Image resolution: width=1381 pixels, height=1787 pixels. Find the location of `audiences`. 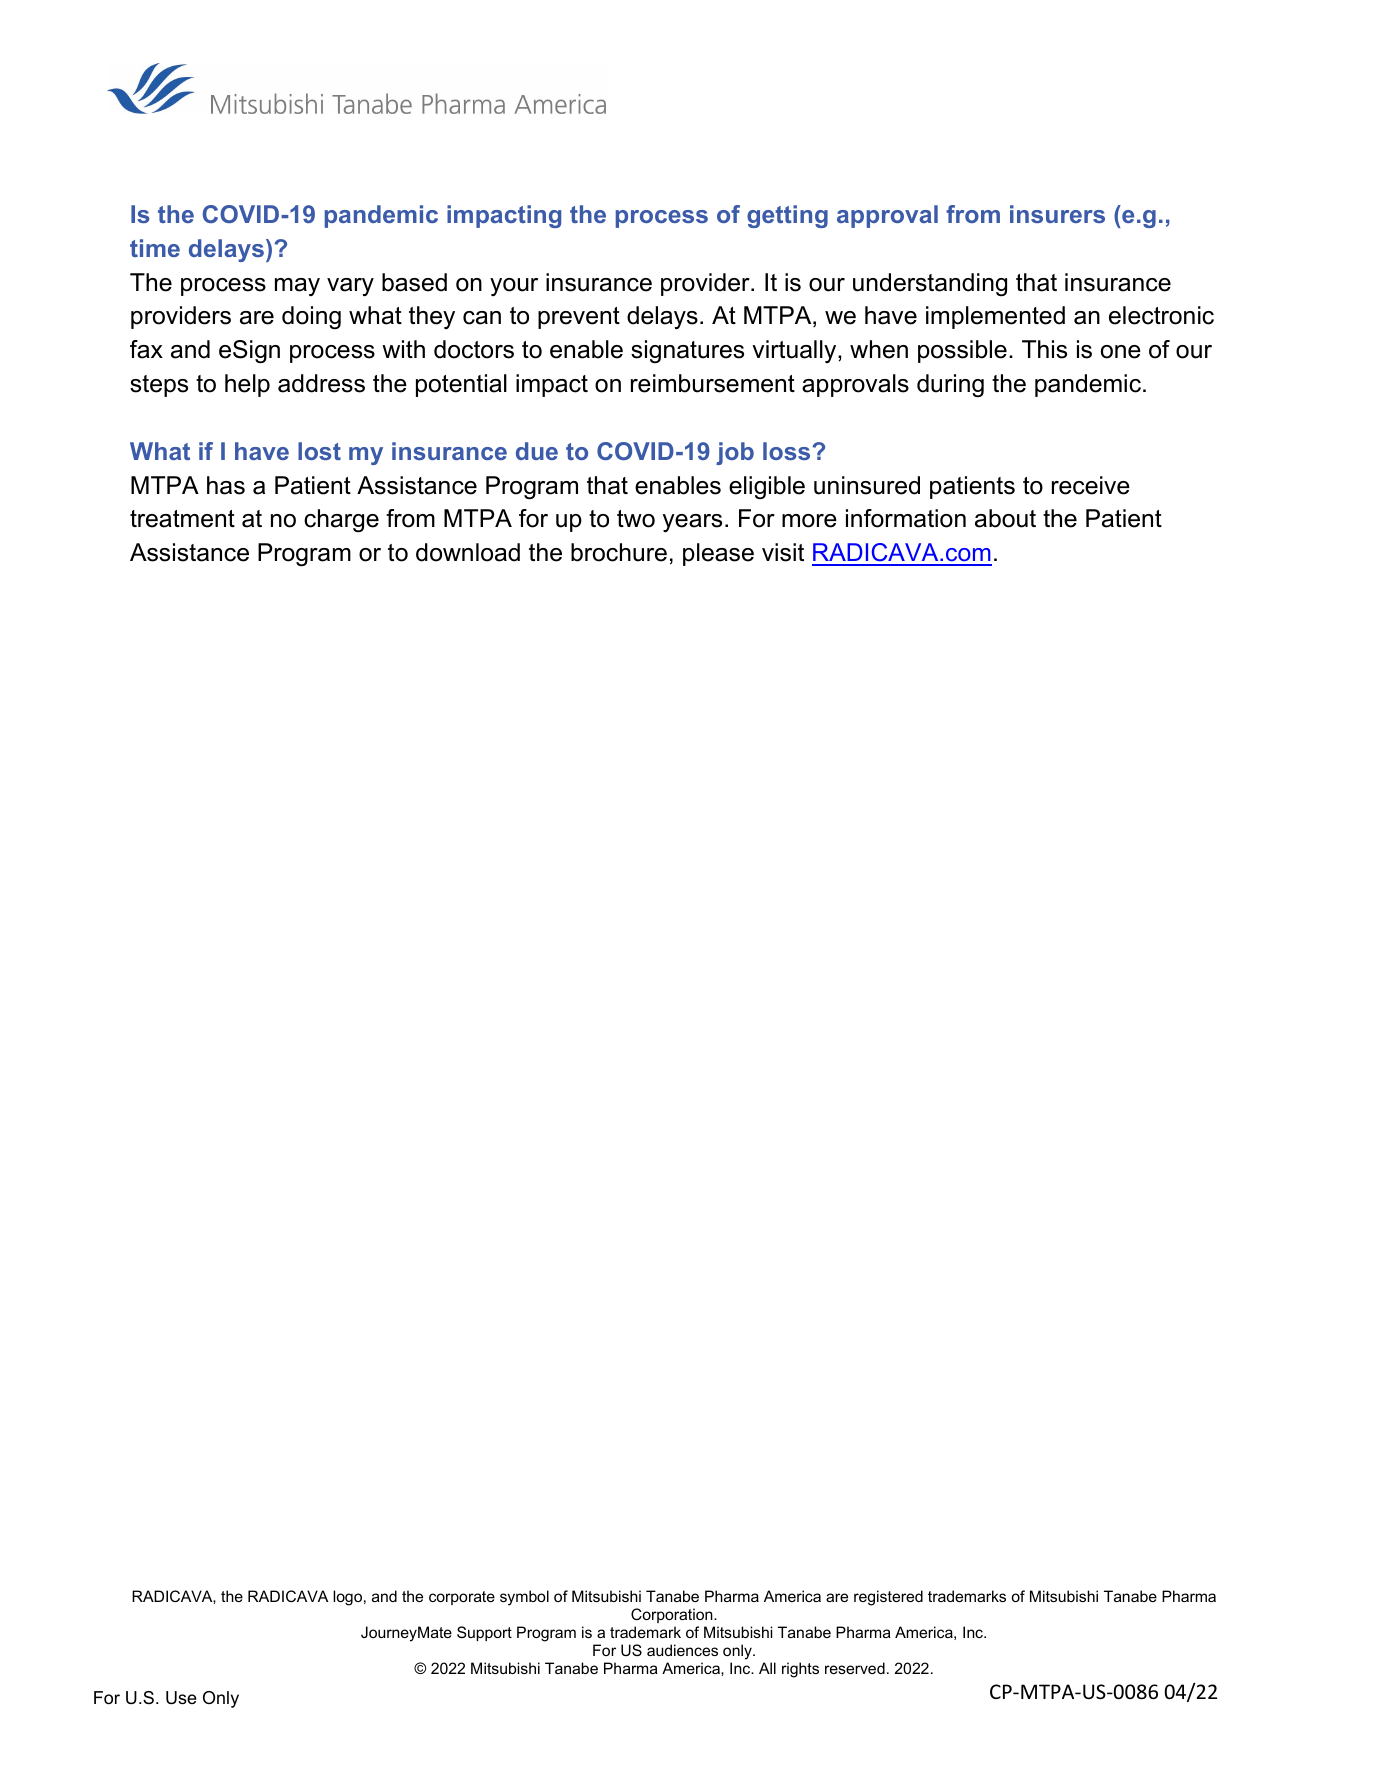

audiences is located at coordinates (682, 1650).
